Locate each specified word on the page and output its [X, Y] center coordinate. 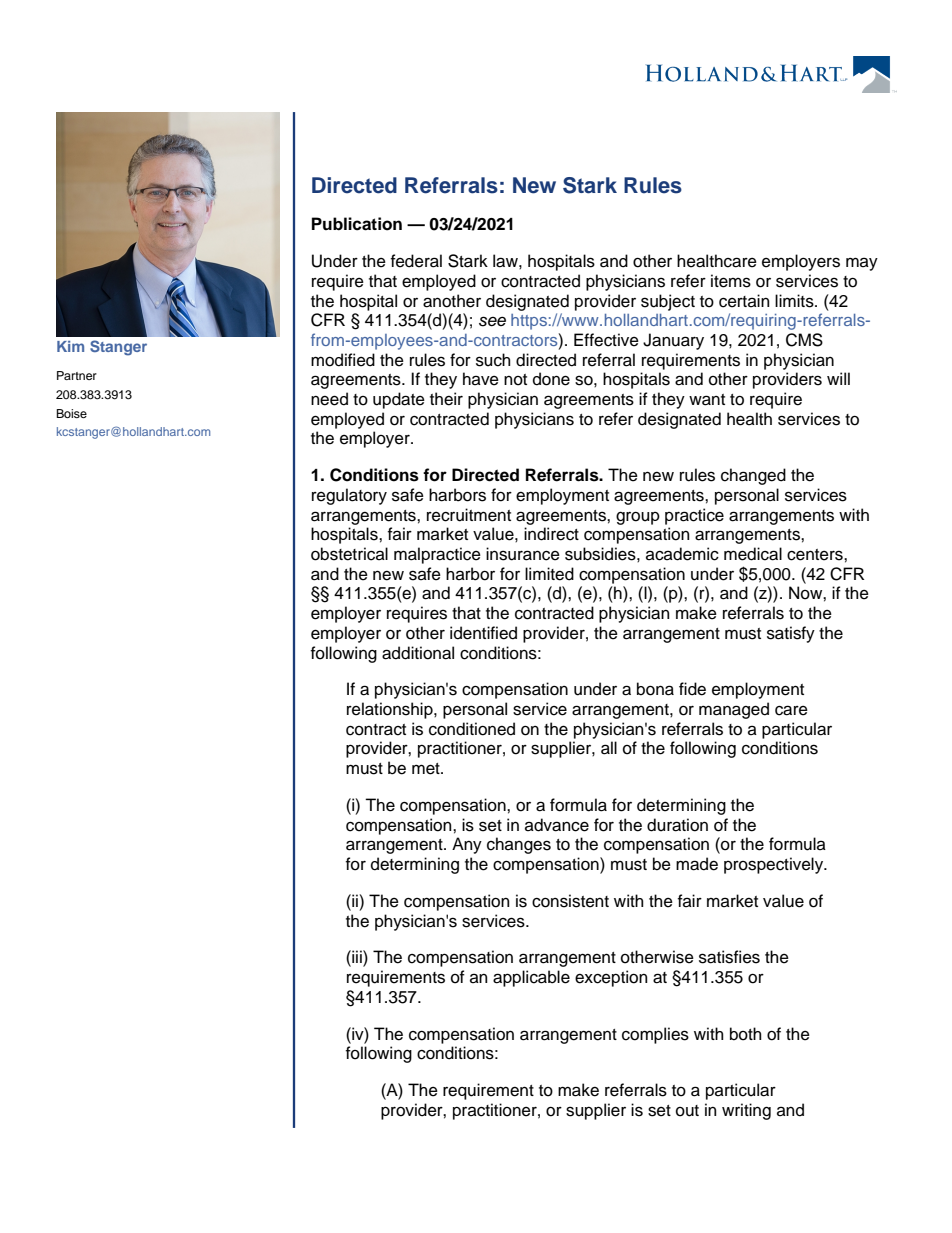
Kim [70, 346]
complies [655, 1035]
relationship [391, 710]
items [731, 281]
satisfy [791, 634]
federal [416, 261]
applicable [531, 978]
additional [418, 653]
